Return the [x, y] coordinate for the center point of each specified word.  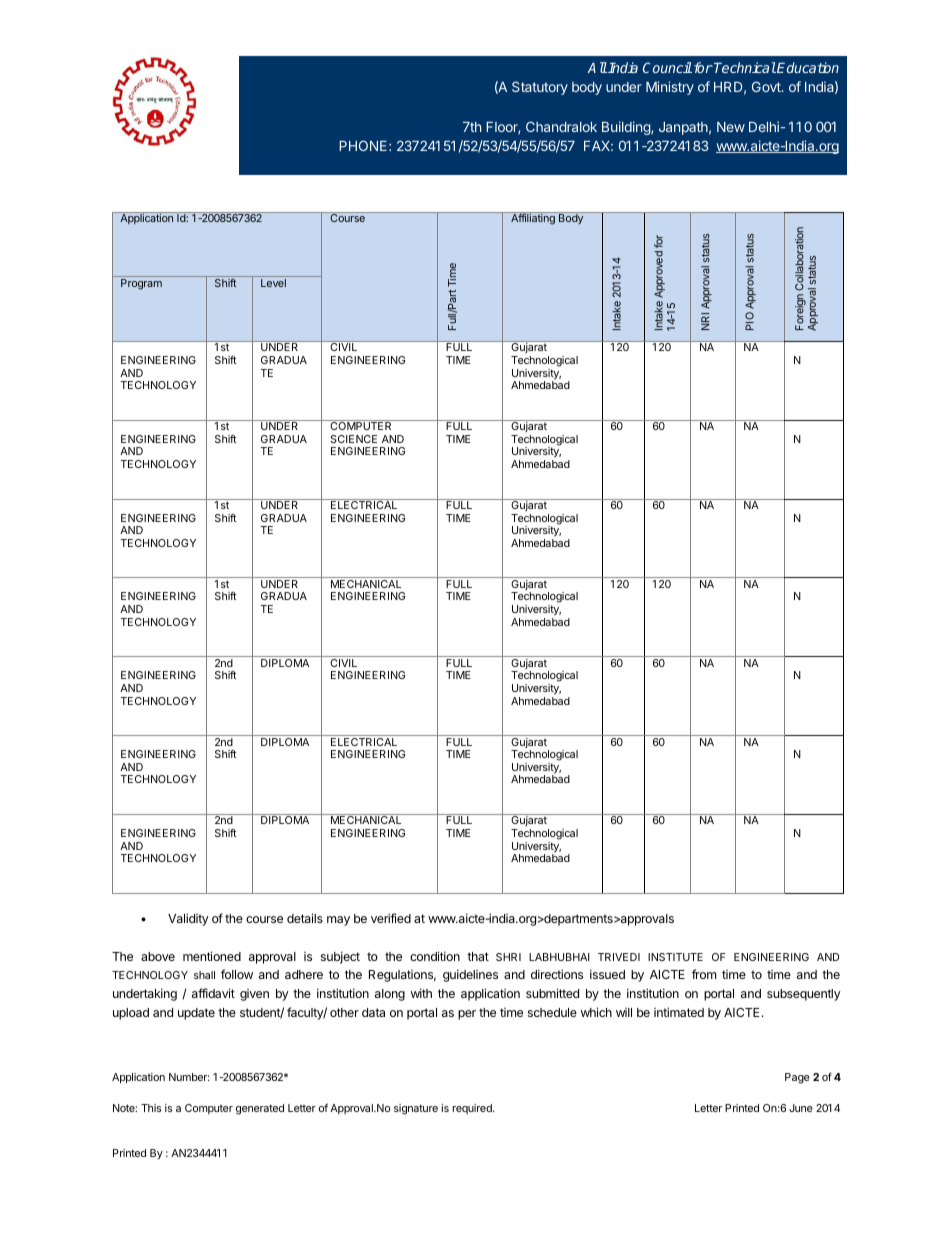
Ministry [670, 88]
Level [273, 283]
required [473, 1109]
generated [260, 1109]
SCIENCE [353, 439]
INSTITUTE [675, 957]
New [731, 127]
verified [391, 918]
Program [141, 284]
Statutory [540, 88]
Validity [188, 919]
